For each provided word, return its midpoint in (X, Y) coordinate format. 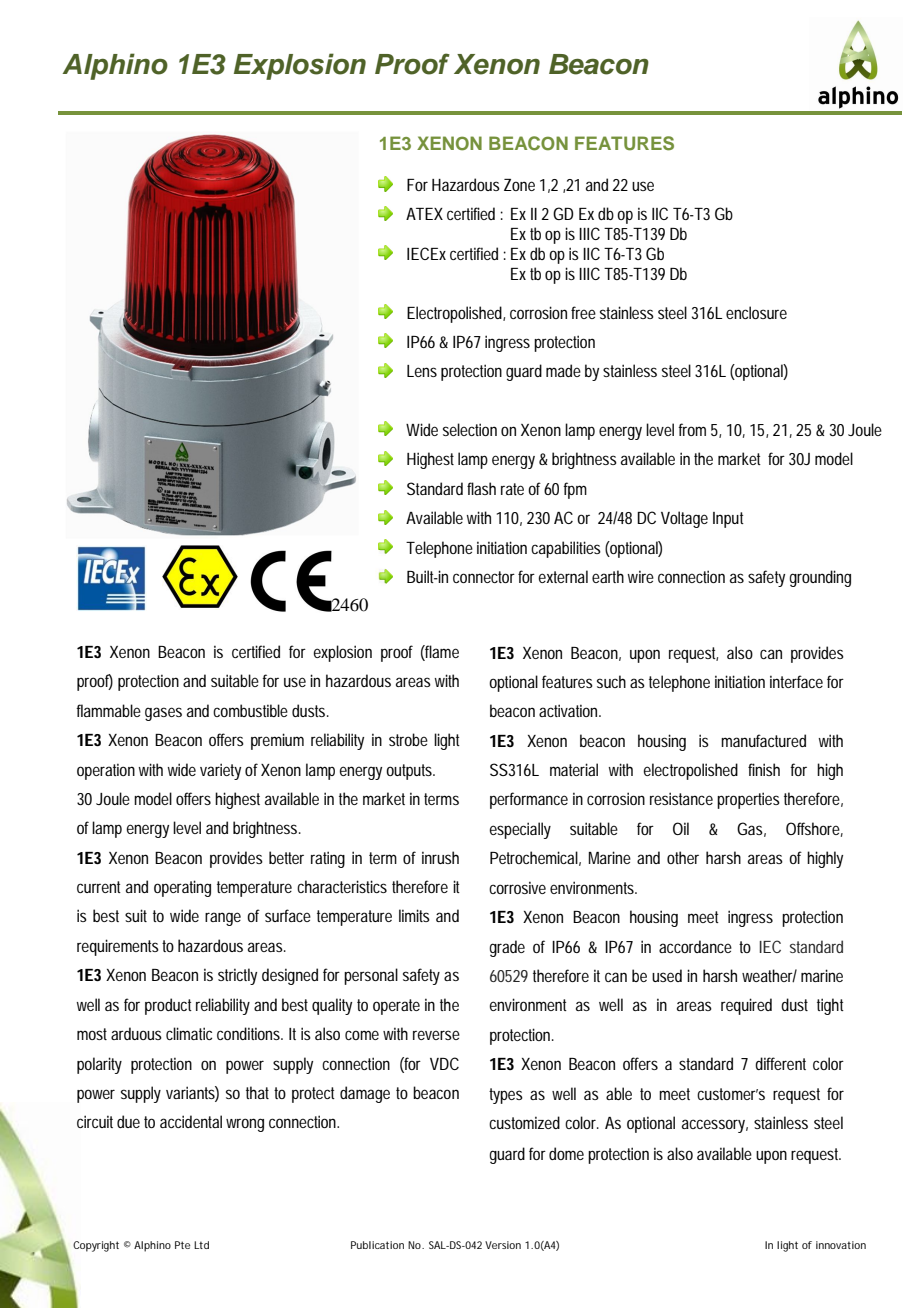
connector (484, 577)
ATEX (424, 214)
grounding (820, 578)
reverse (436, 1035)
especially (520, 830)
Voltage (684, 519)
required (746, 1006)
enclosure (756, 312)
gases (163, 714)
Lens (422, 371)
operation (106, 771)
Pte (182, 1245)
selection (470, 429)
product (168, 1006)
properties (748, 800)
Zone (519, 185)
